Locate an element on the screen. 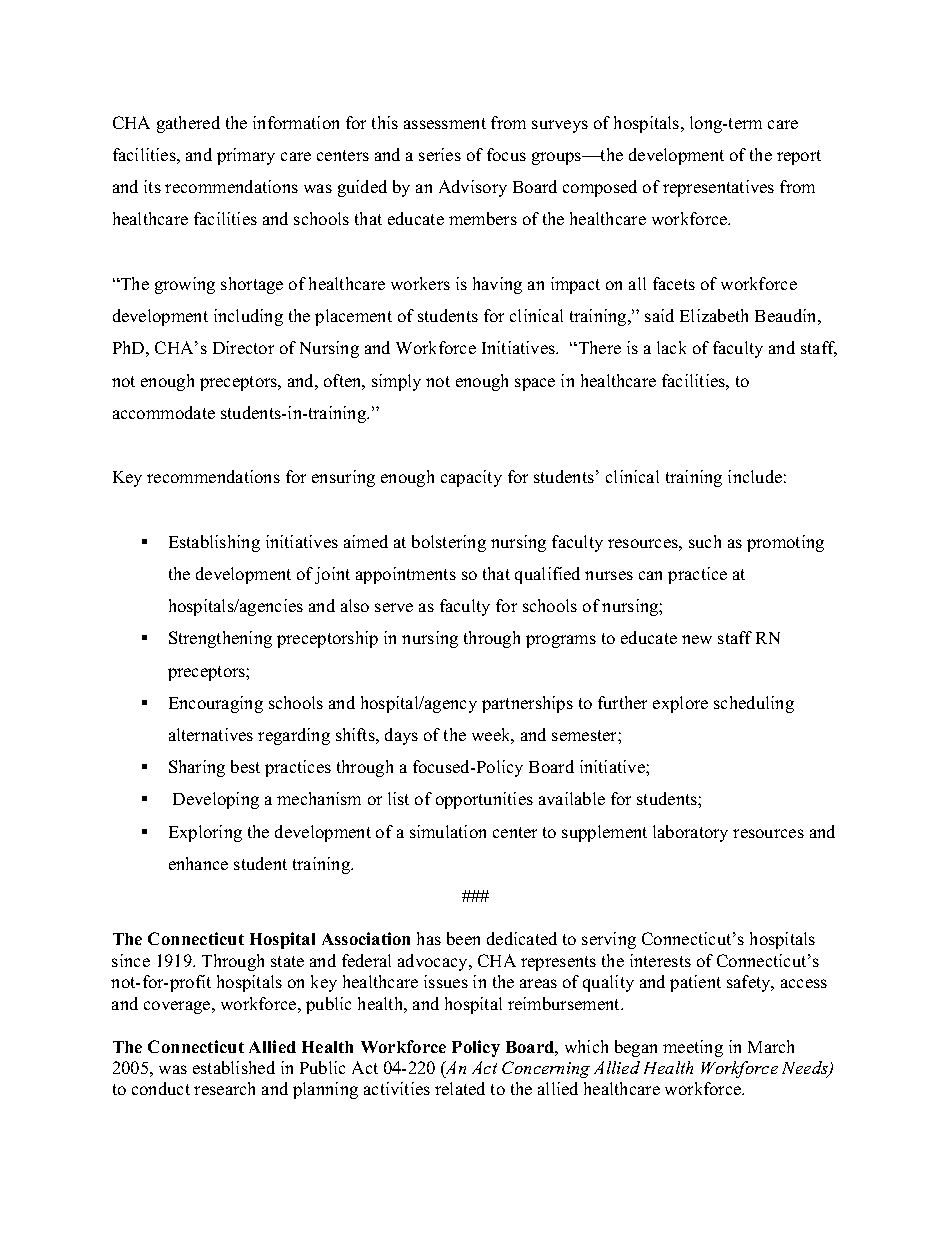 This screenshot has width=952, height=1233. Strengthening is located at coordinates (220, 639).
